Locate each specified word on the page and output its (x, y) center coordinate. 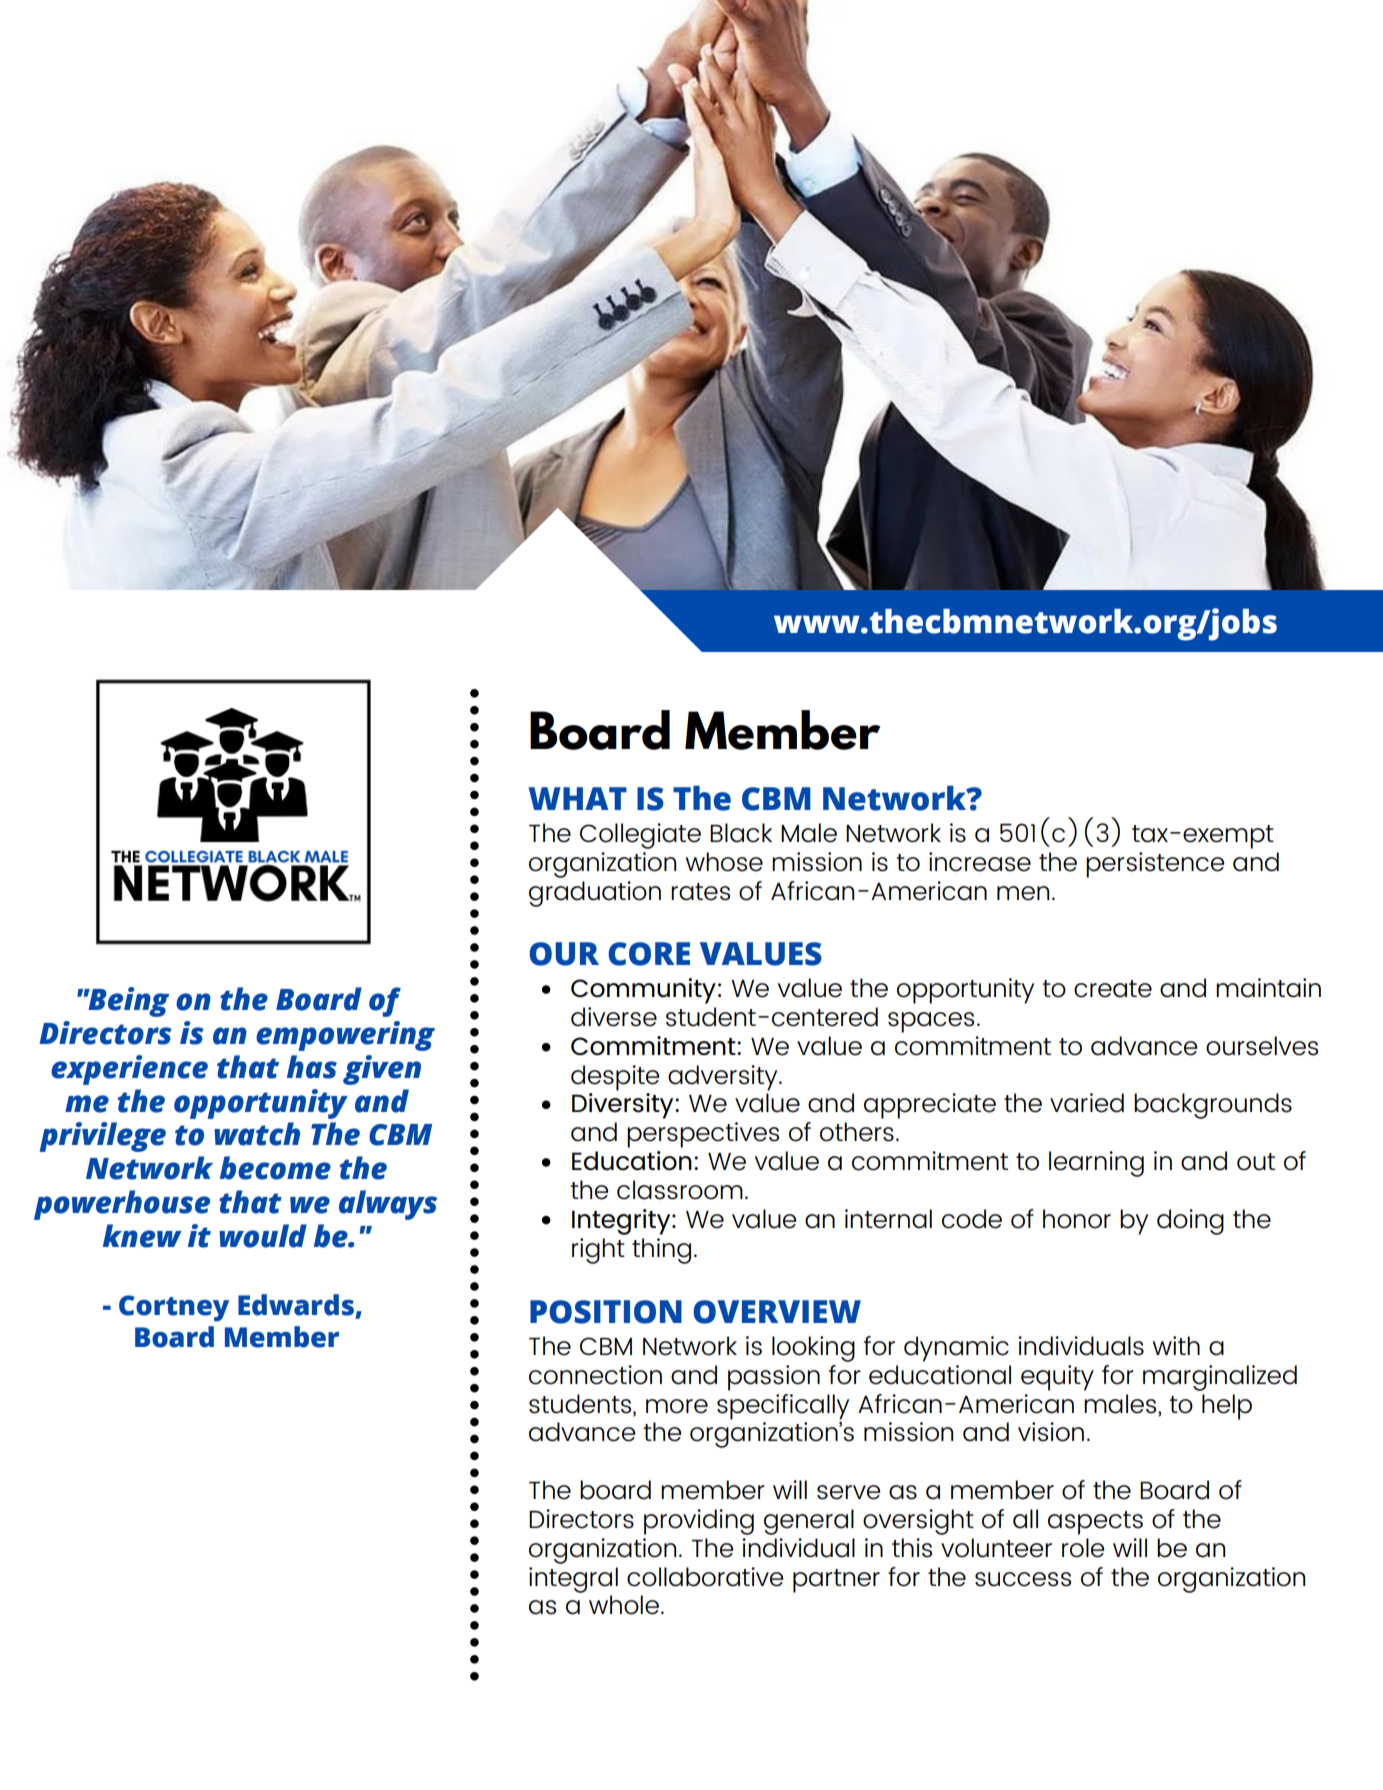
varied (1087, 1103)
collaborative (705, 1577)
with (1176, 1345)
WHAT (578, 798)
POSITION (606, 1312)
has (312, 1067)
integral (573, 1580)
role (1083, 1548)
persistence (1155, 865)
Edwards (296, 1305)
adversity (724, 1078)
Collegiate (640, 836)
